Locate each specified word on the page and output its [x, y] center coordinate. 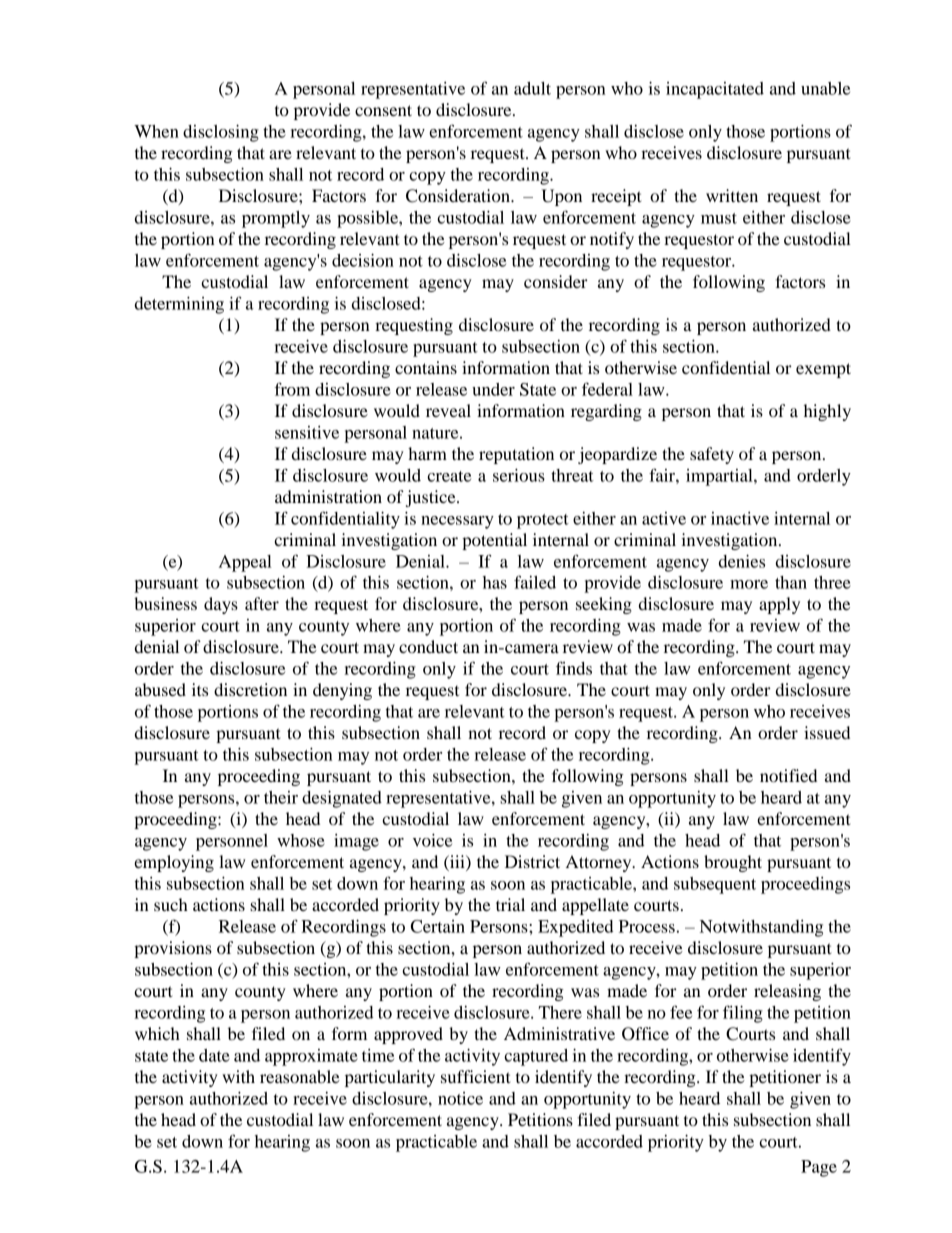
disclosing [221, 133]
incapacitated [715, 90]
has [495, 582]
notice [460, 1098]
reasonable [300, 1076]
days [221, 605]
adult [532, 88]
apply [779, 605]
